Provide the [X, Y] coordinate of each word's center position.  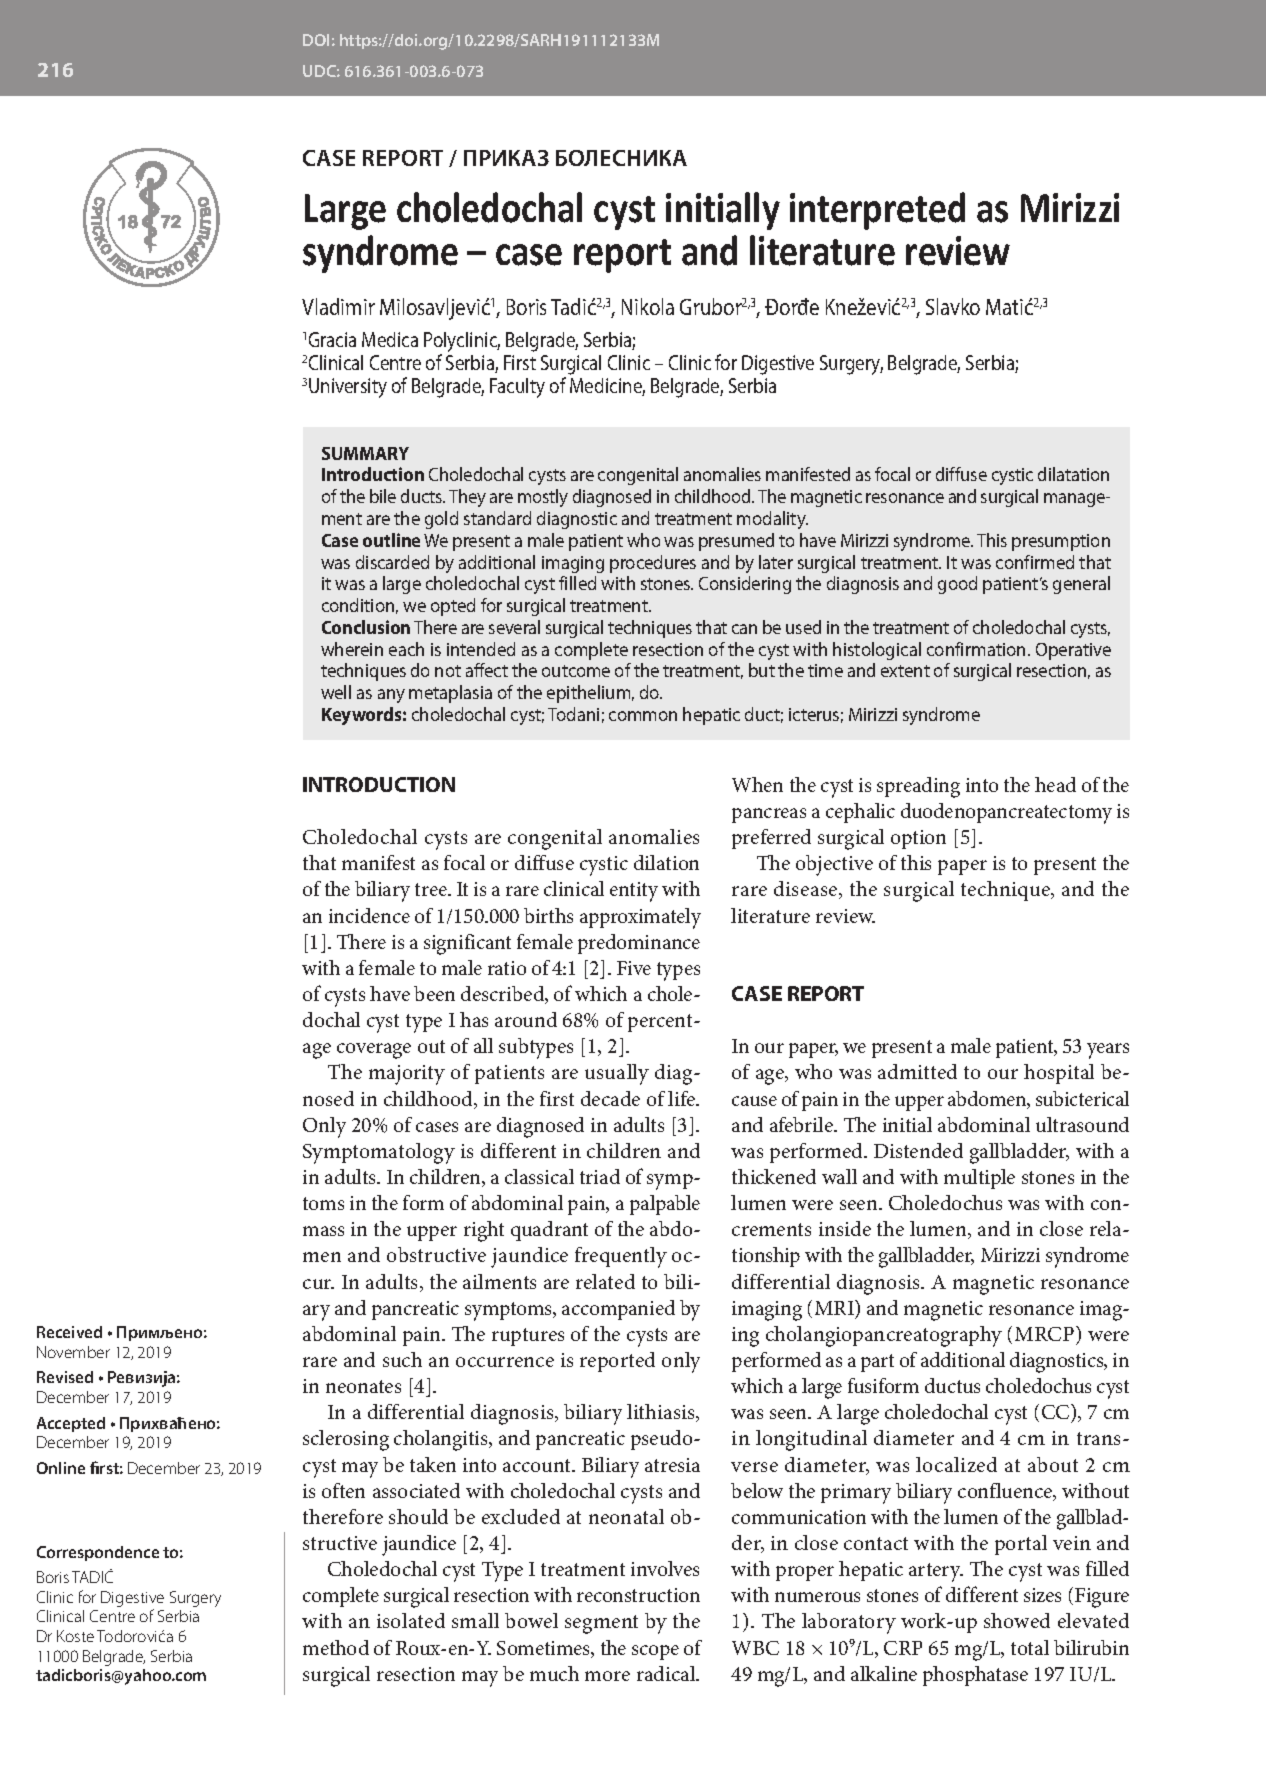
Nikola [648, 306]
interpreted [877, 211]
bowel [531, 1620]
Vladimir [338, 306]
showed [1017, 1620]
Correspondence [98, 1553]
